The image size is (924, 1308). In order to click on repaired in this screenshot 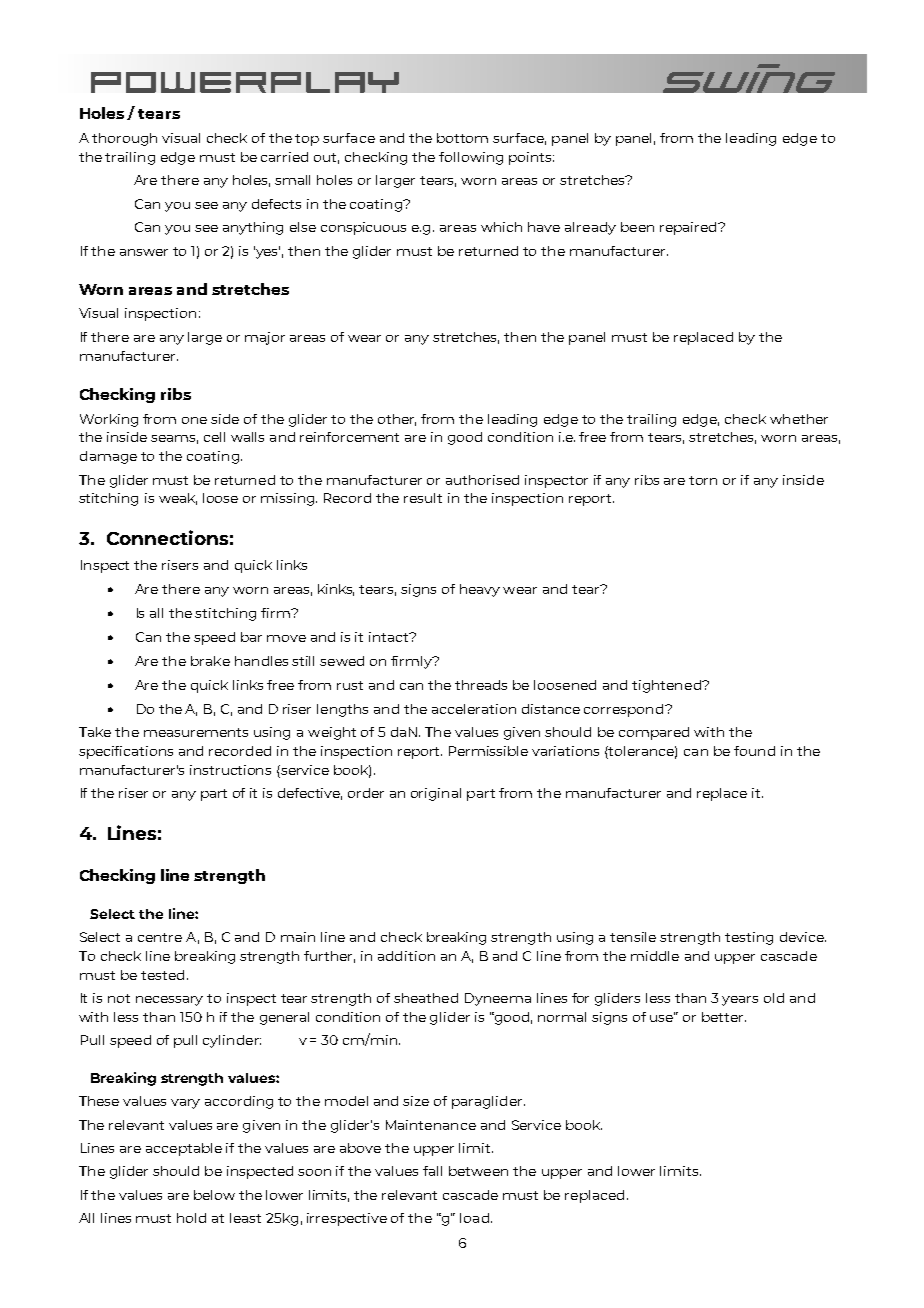, I will do `click(689, 228)`.
